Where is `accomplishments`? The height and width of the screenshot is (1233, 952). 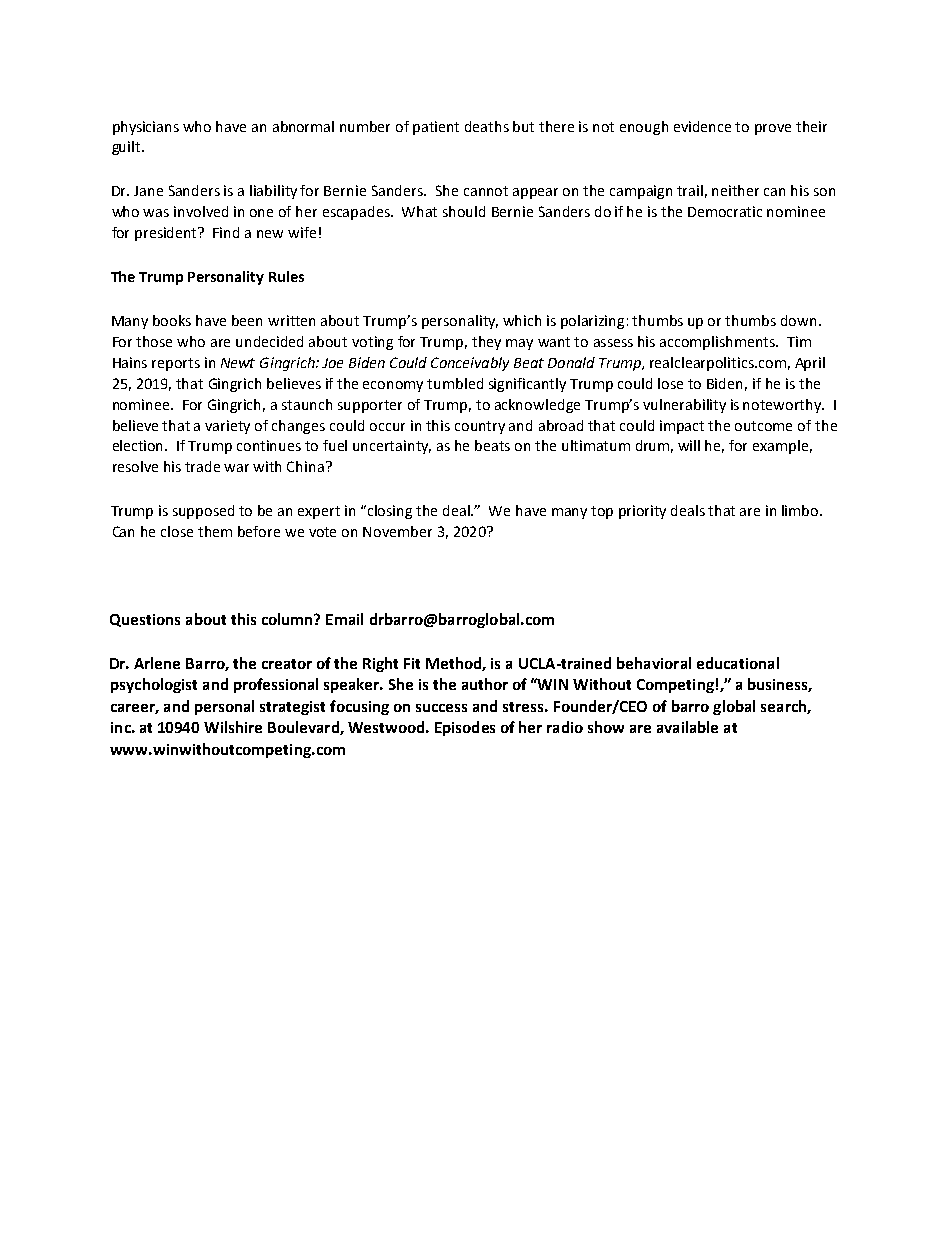
accomplishments is located at coordinates (719, 343).
